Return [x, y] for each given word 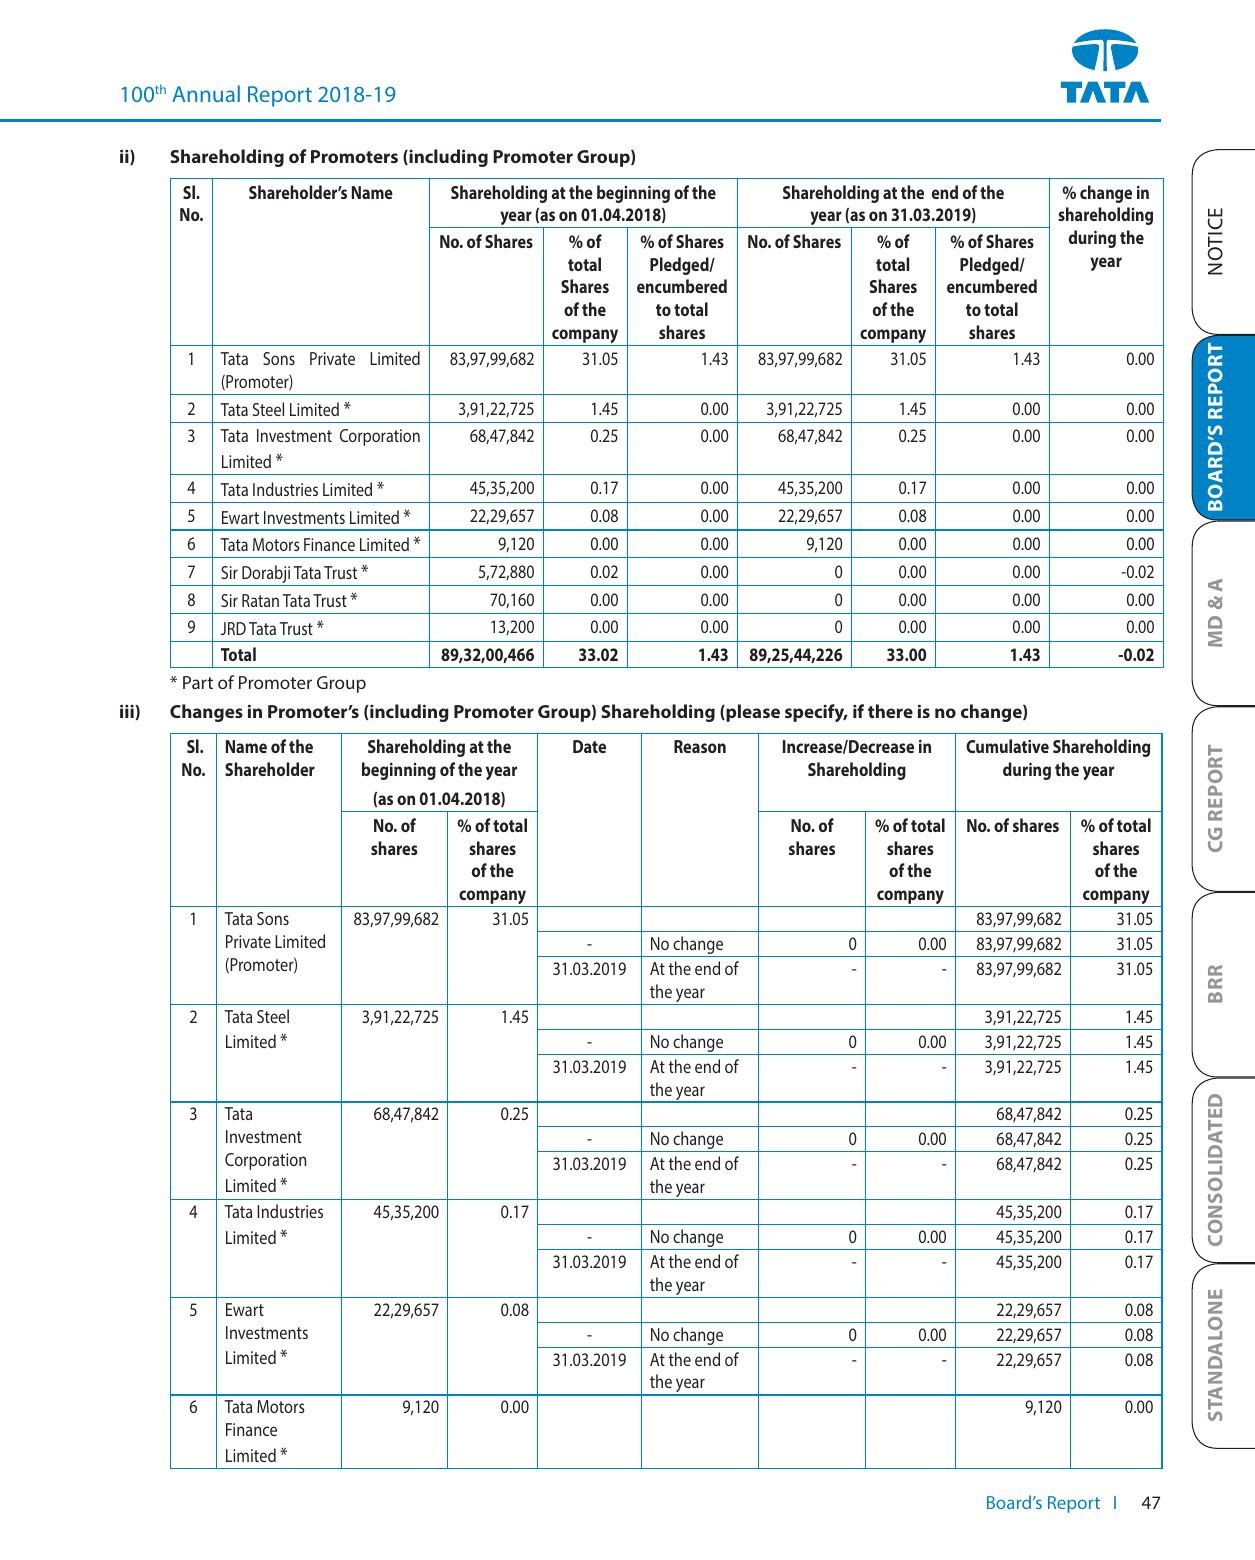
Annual [206, 93]
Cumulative [1007, 746]
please [752, 713]
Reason [700, 746]
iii [128, 712]
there [890, 711]
